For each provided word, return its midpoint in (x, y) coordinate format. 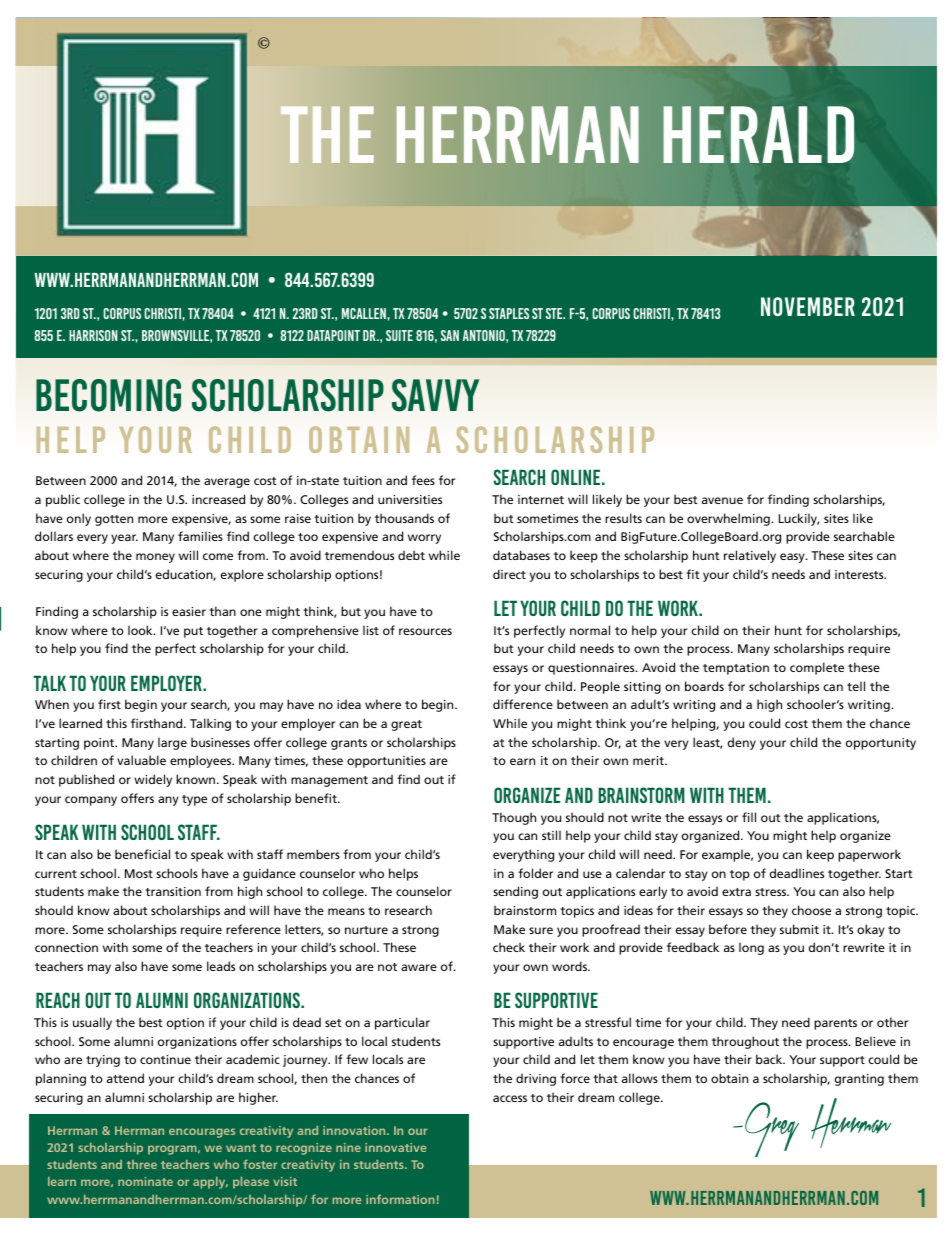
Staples (509, 313)
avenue (722, 500)
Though (514, 818)
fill (749, 817)
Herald (758, 134)
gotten (114, 520)
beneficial (142, 854)
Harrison (93, 335)
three (142, 1164)
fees (423, 480)
